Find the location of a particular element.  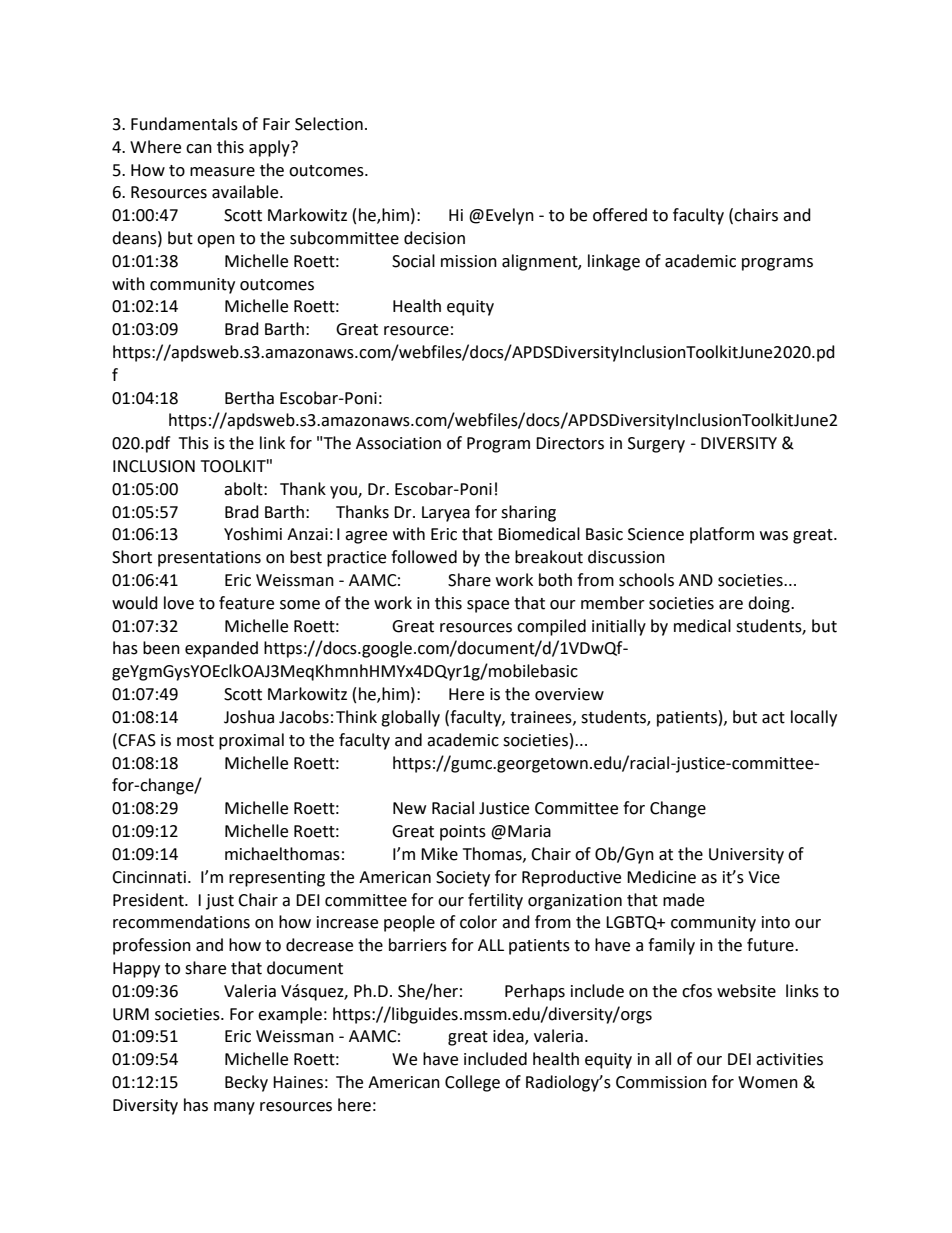

doing is located at coordinates (770, 604).
